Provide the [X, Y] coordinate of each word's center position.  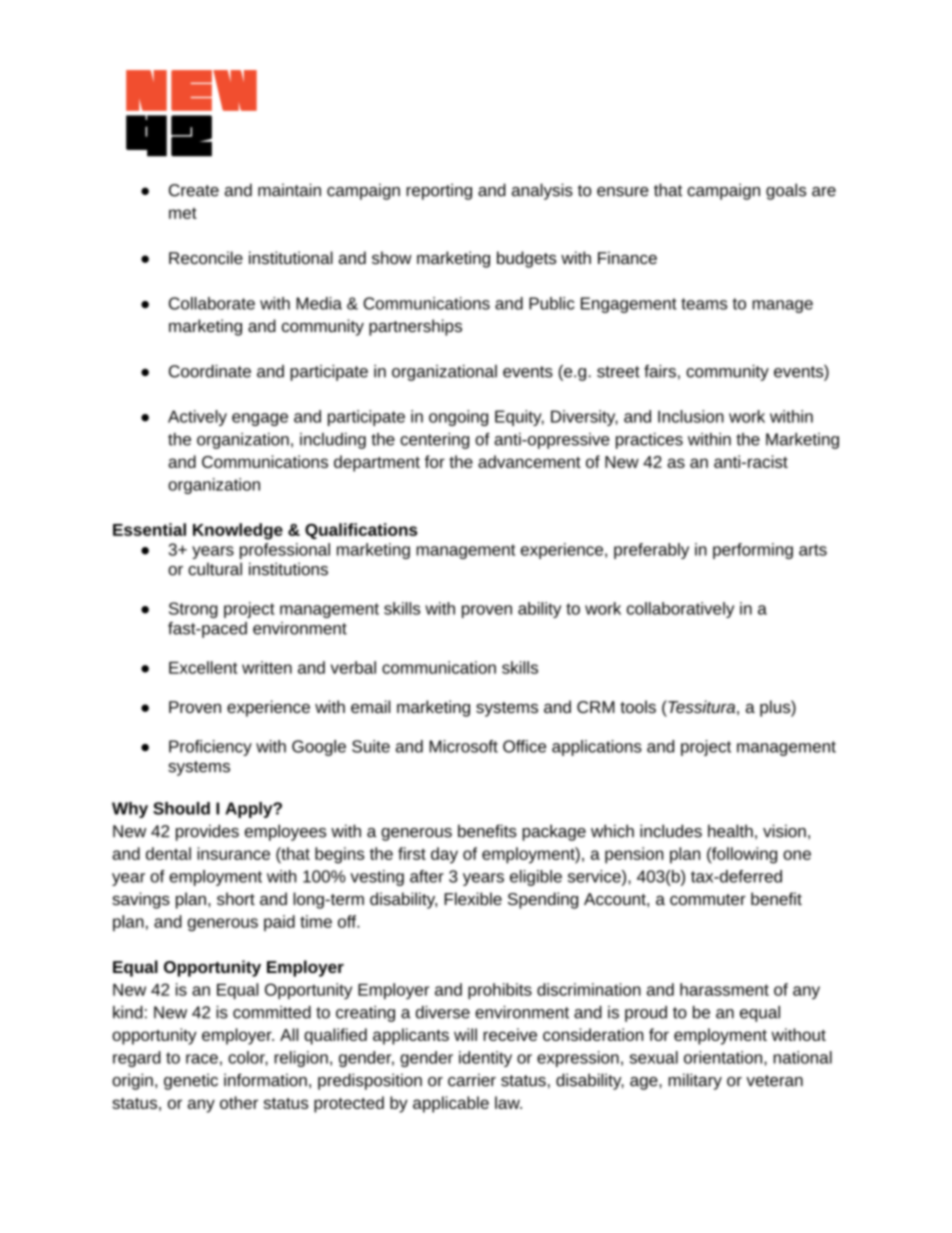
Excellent [203, 667]
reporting [439, 191]
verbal [353, 667]
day [444, 855]
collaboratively [680, 610]
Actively [197, 418]
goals [786, 191]
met [183, 213]
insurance [233, 853]
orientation [723, 1057]
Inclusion [691, 416]
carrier [472, 1080]
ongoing [458, 418]
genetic [191, 1081]
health [730, 831]
